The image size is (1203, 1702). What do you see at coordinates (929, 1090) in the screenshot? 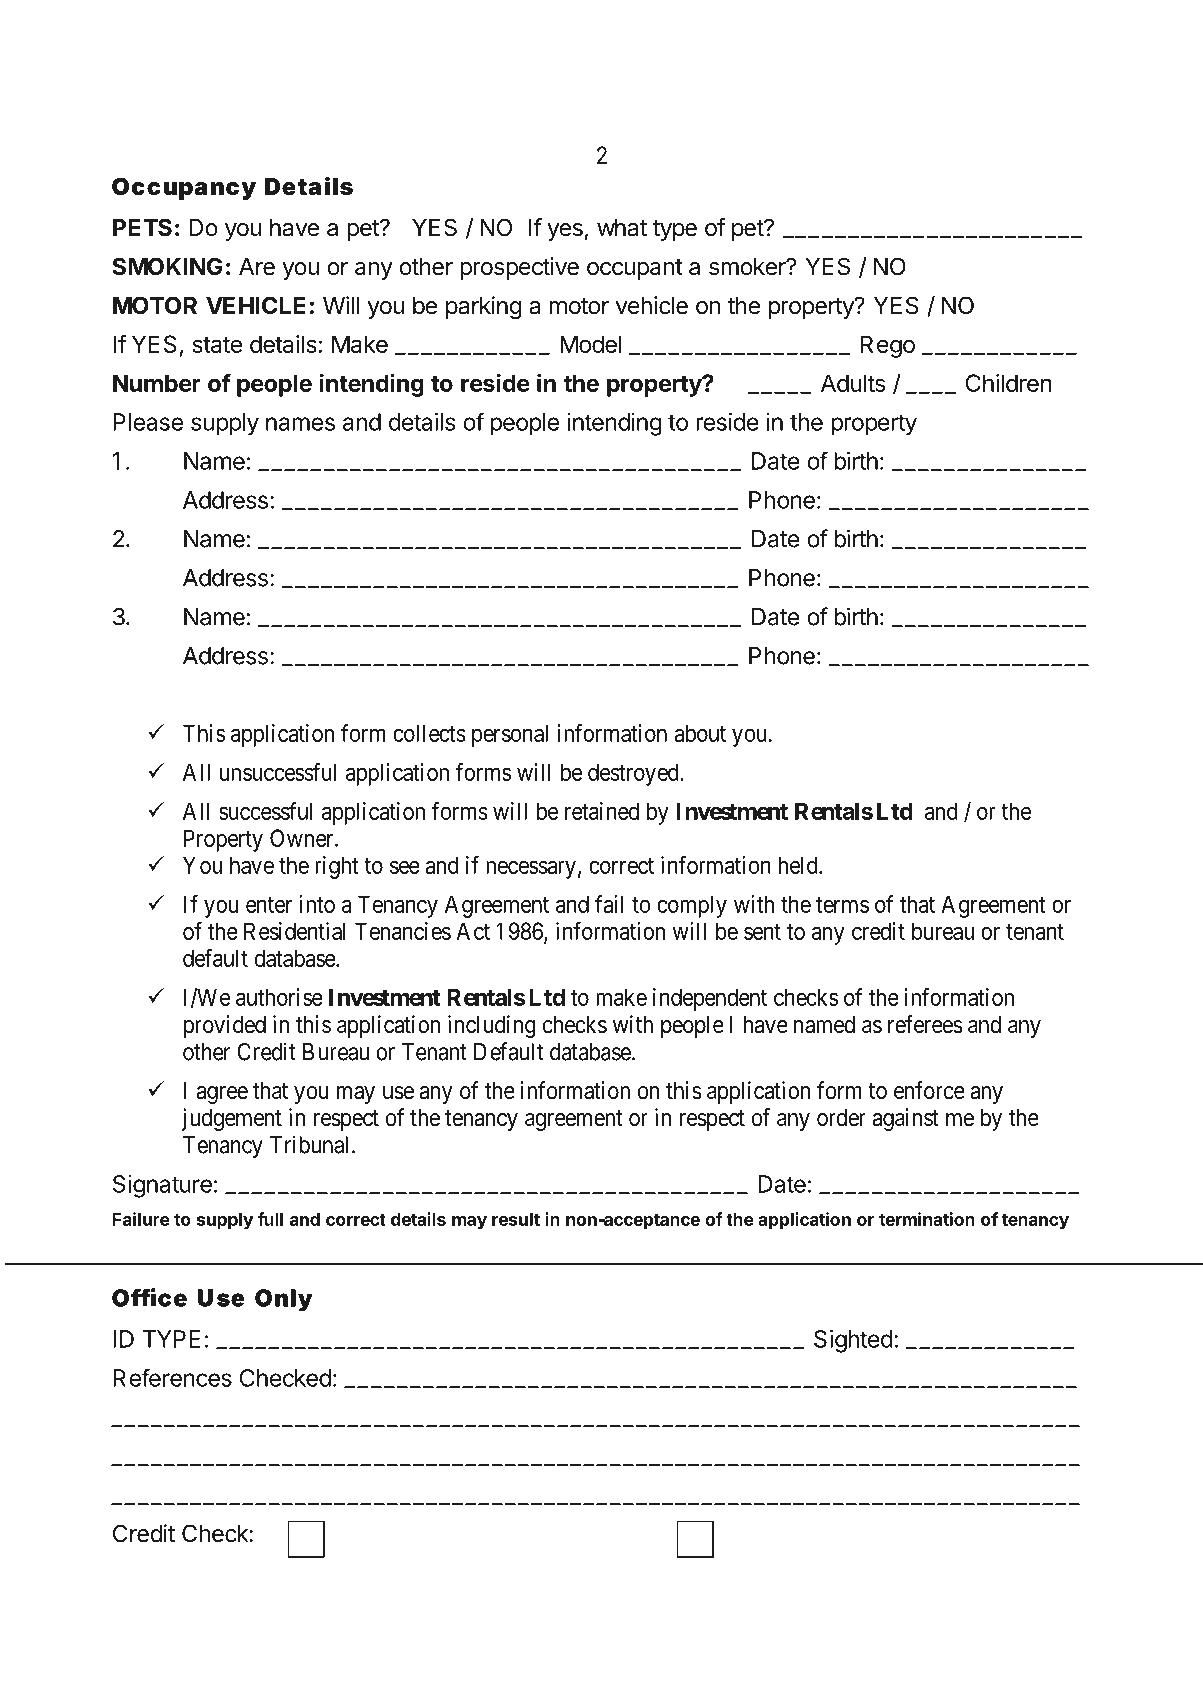
I see `enforce` at bounding box center [929, 1090].
